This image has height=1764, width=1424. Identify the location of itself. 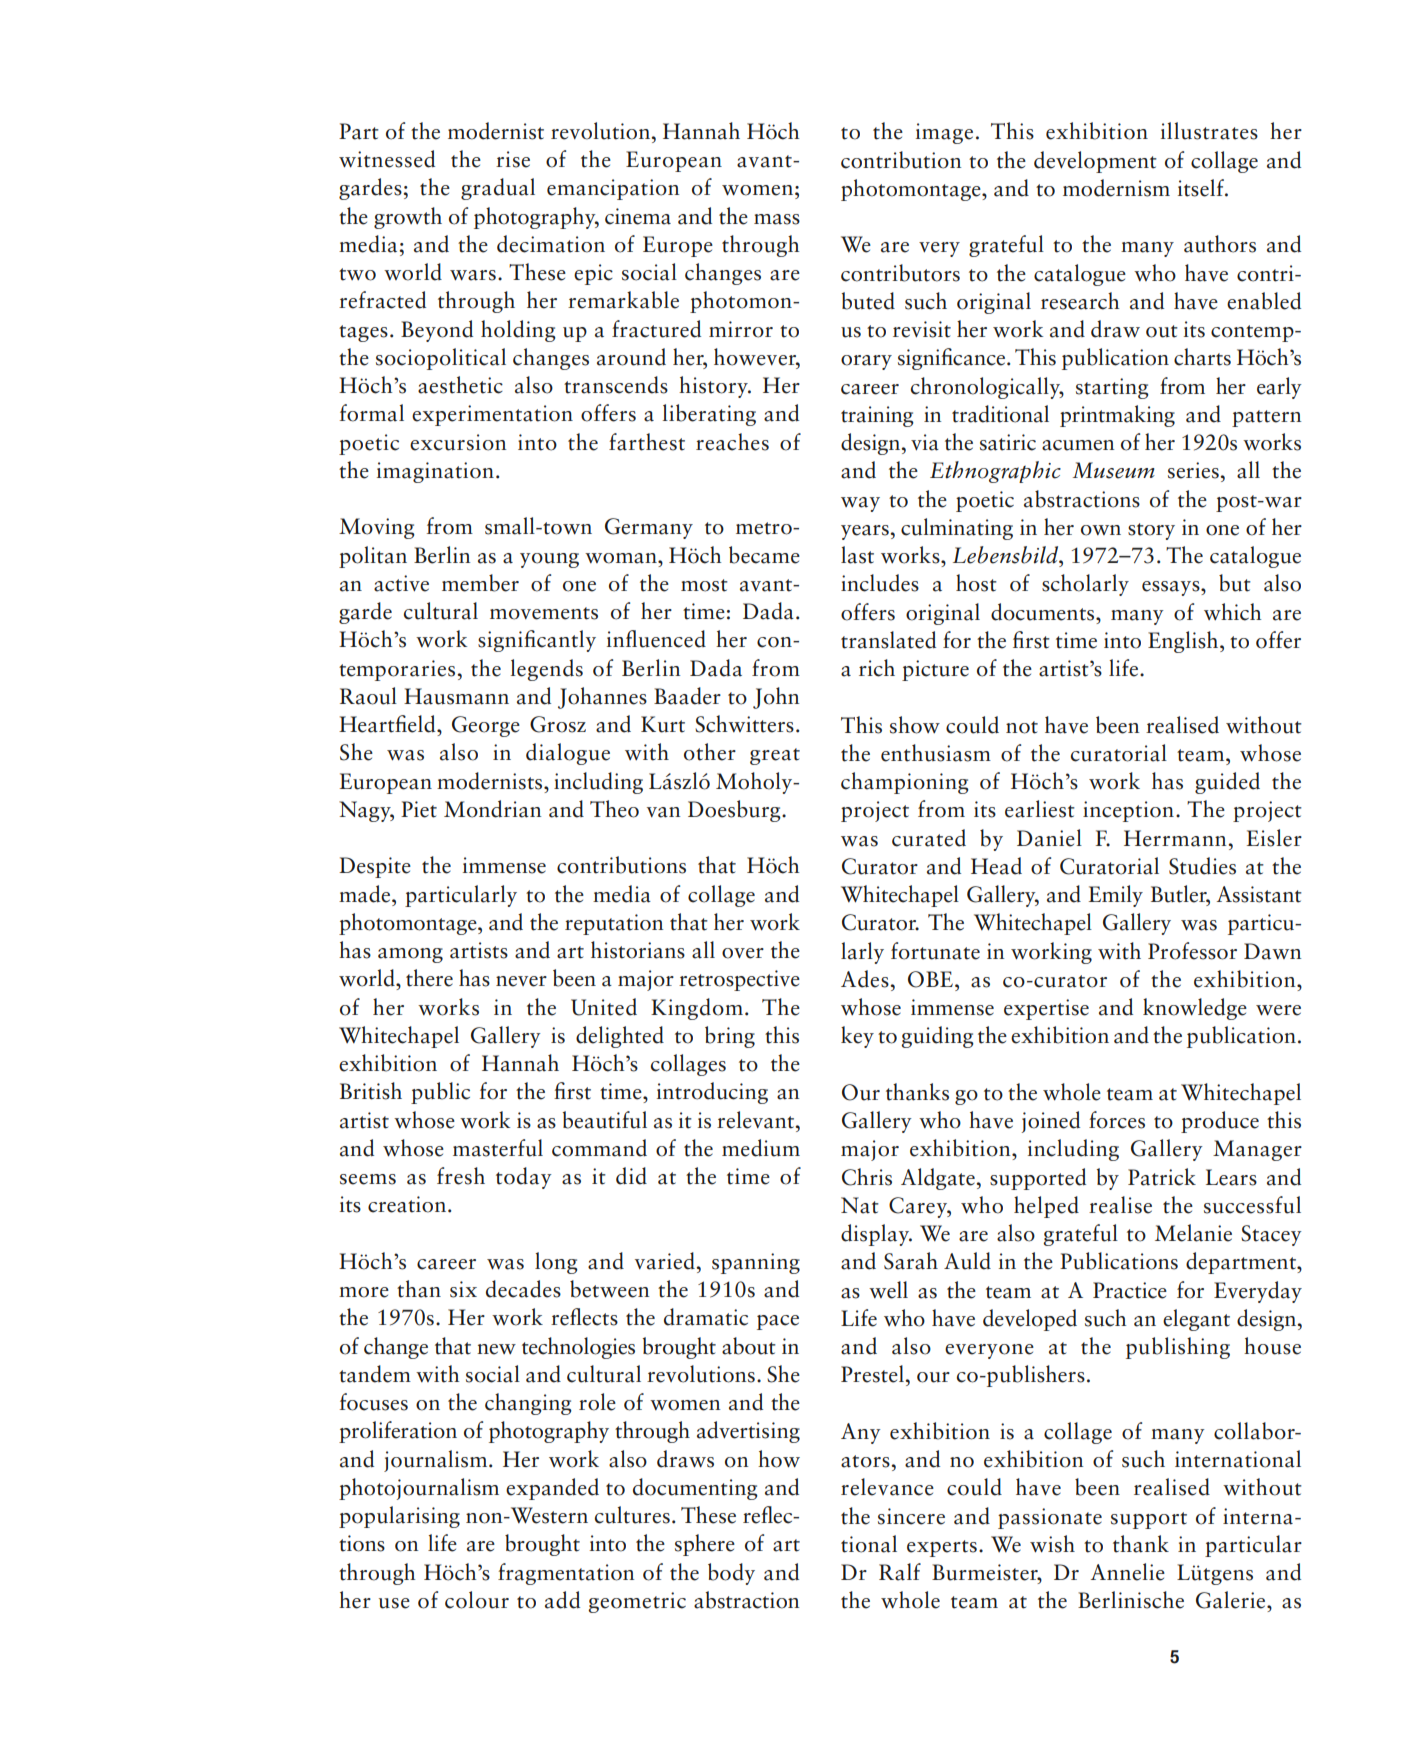
(1202, 188).
